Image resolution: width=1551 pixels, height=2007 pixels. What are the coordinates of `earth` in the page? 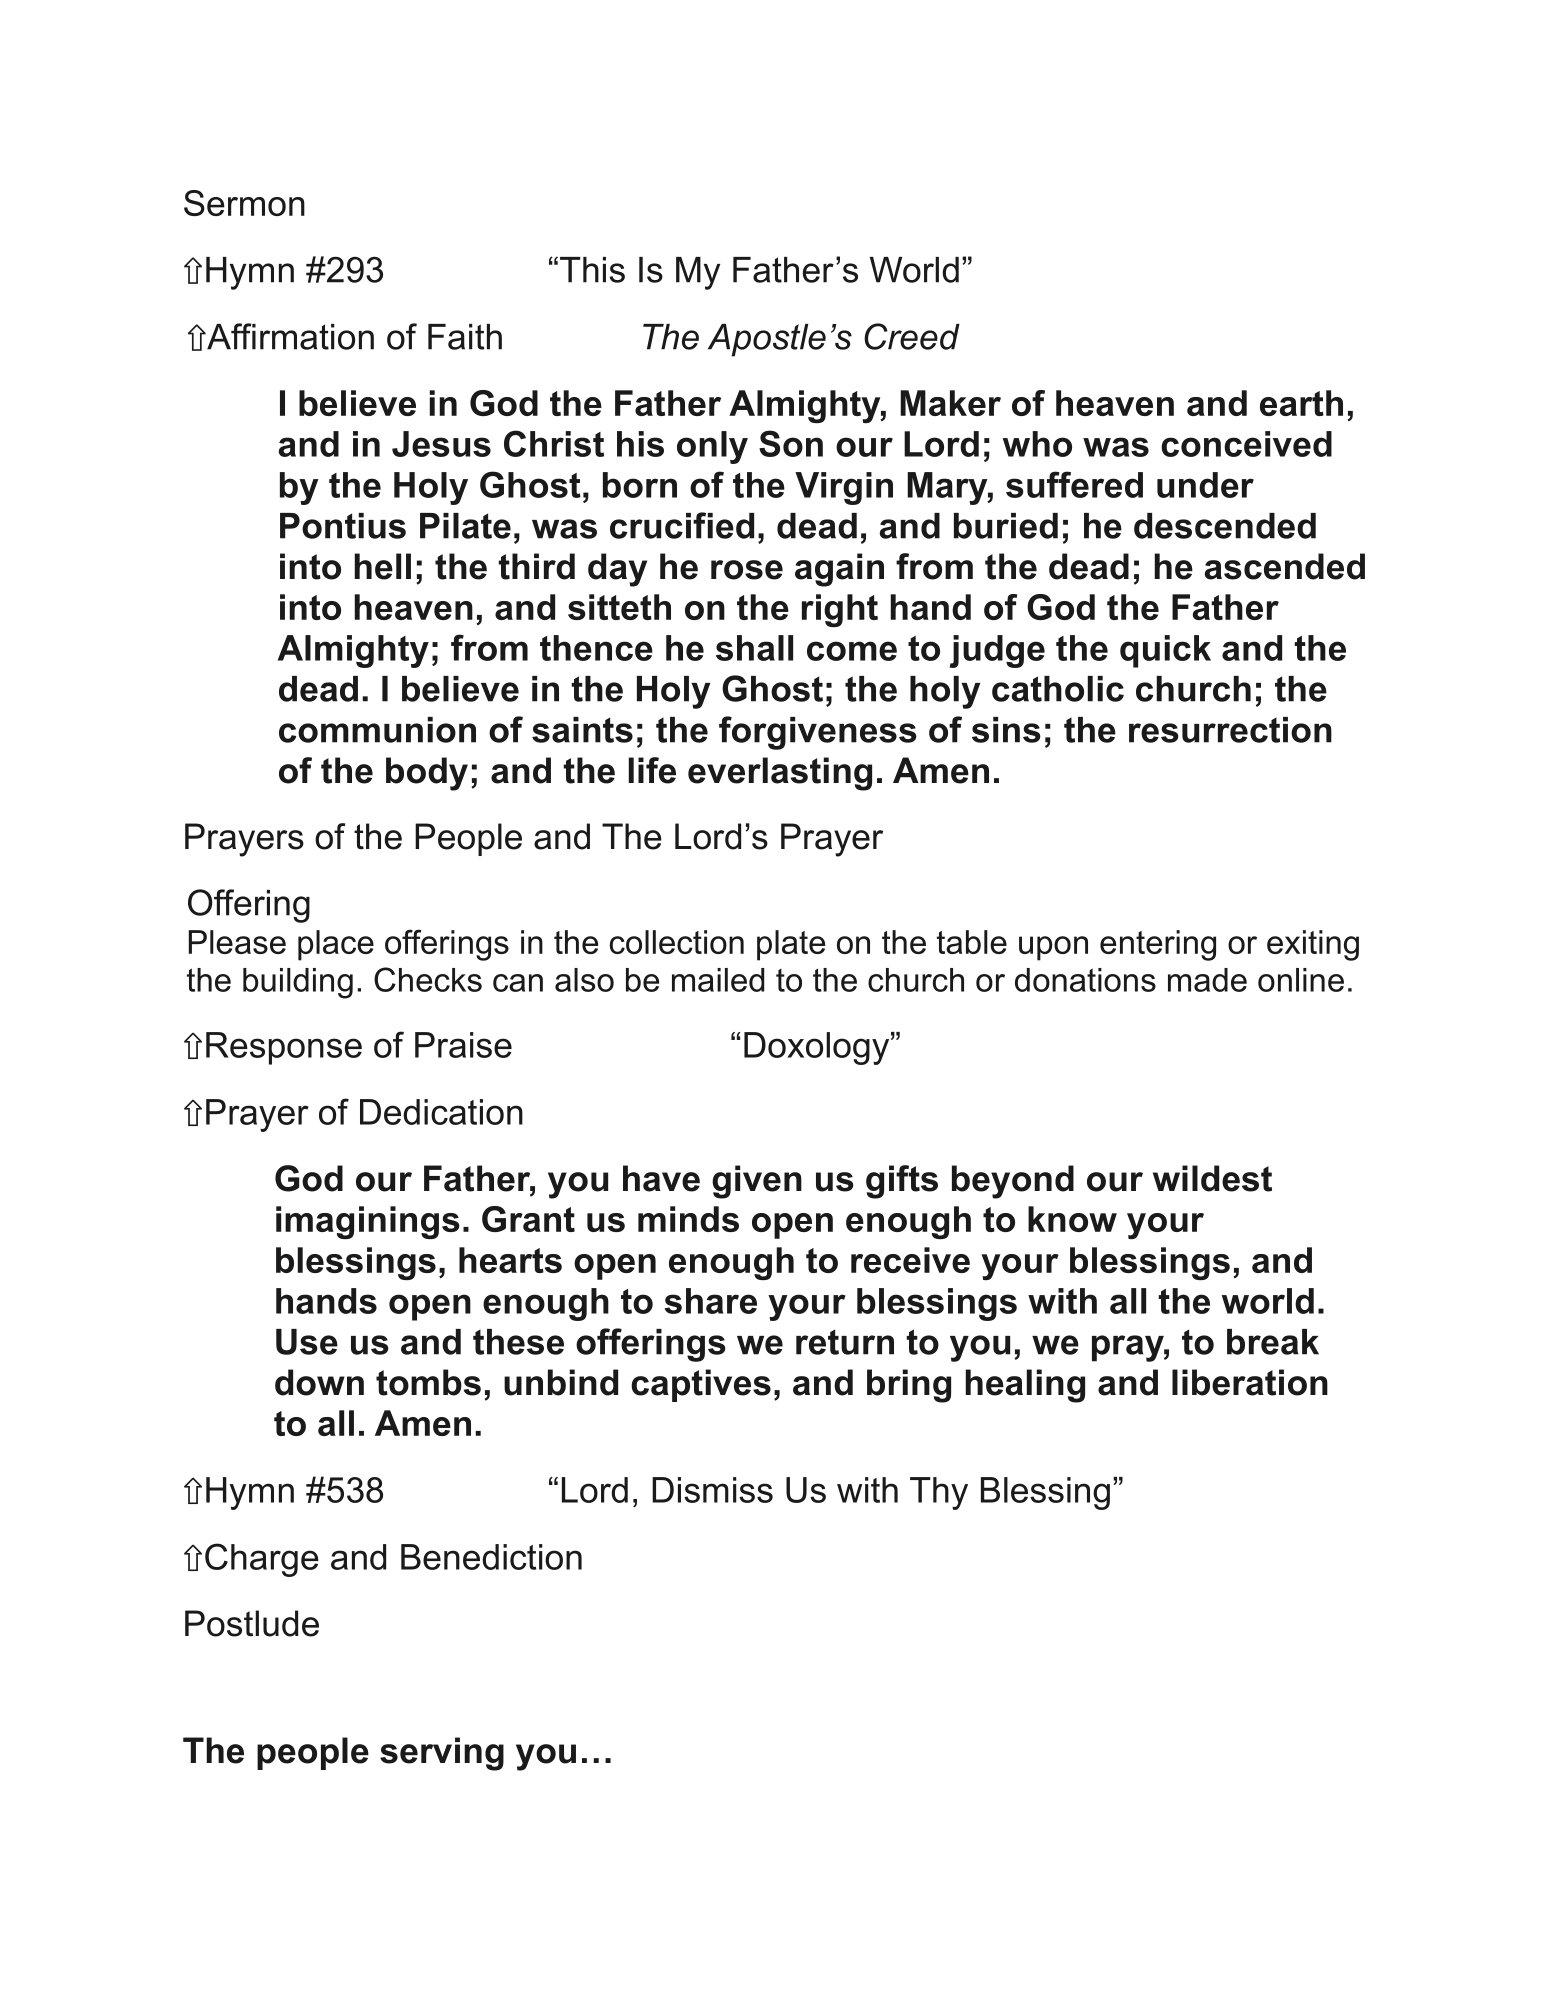 It's located at (1301, 403).
